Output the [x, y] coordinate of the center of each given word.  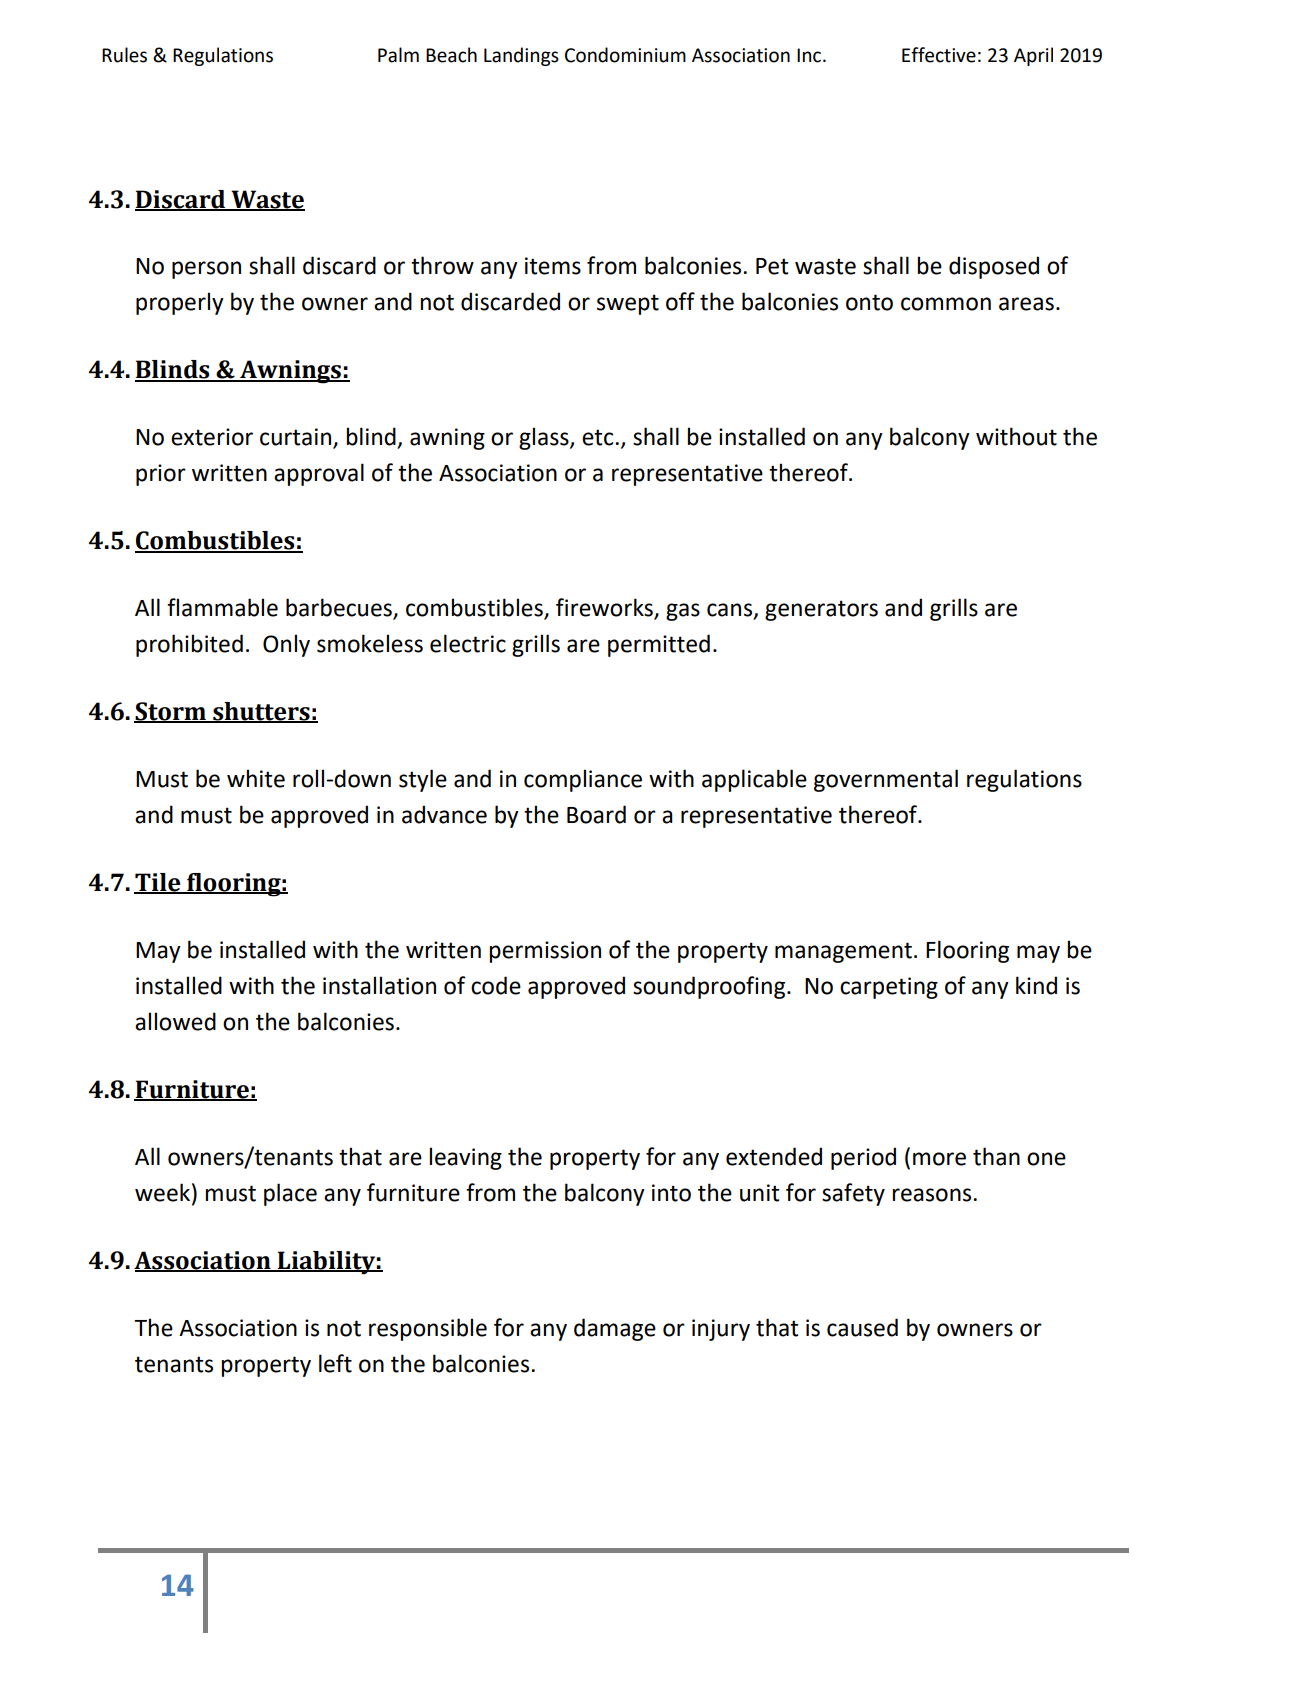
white [256, 778]
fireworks [605, 608]
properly [180, 303]
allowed [175, 1021]
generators [821, 610]
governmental [886, 780]
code [496, 985]
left [335, 1363]
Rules [124, 55]
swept [628, 304]
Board [596, 814]
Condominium [625, 55]
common [946, 304]
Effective [939, 55]
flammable [222, 607]
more [939, 1159]
